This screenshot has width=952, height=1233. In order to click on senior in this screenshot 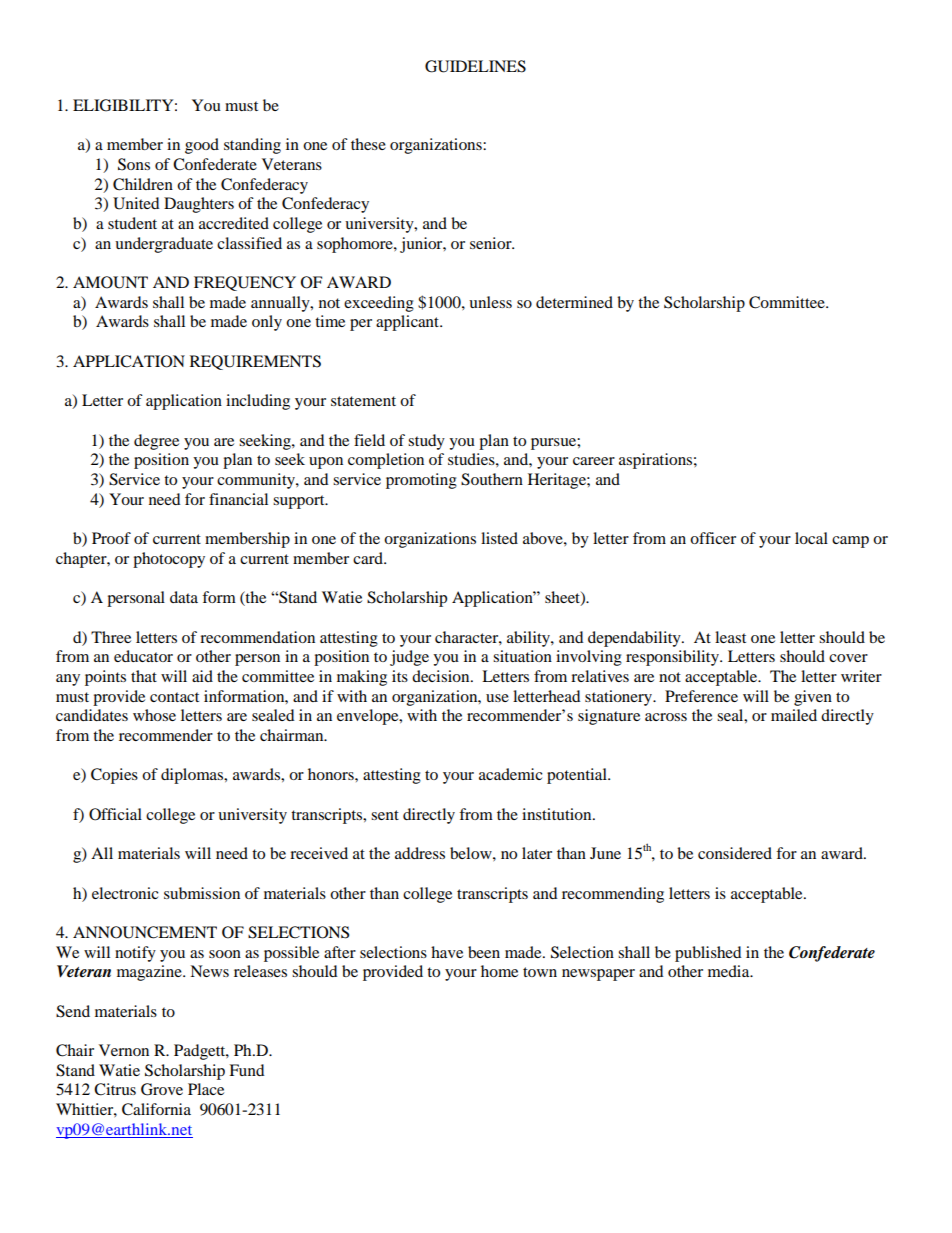, I will do `click(492, 243)`.
